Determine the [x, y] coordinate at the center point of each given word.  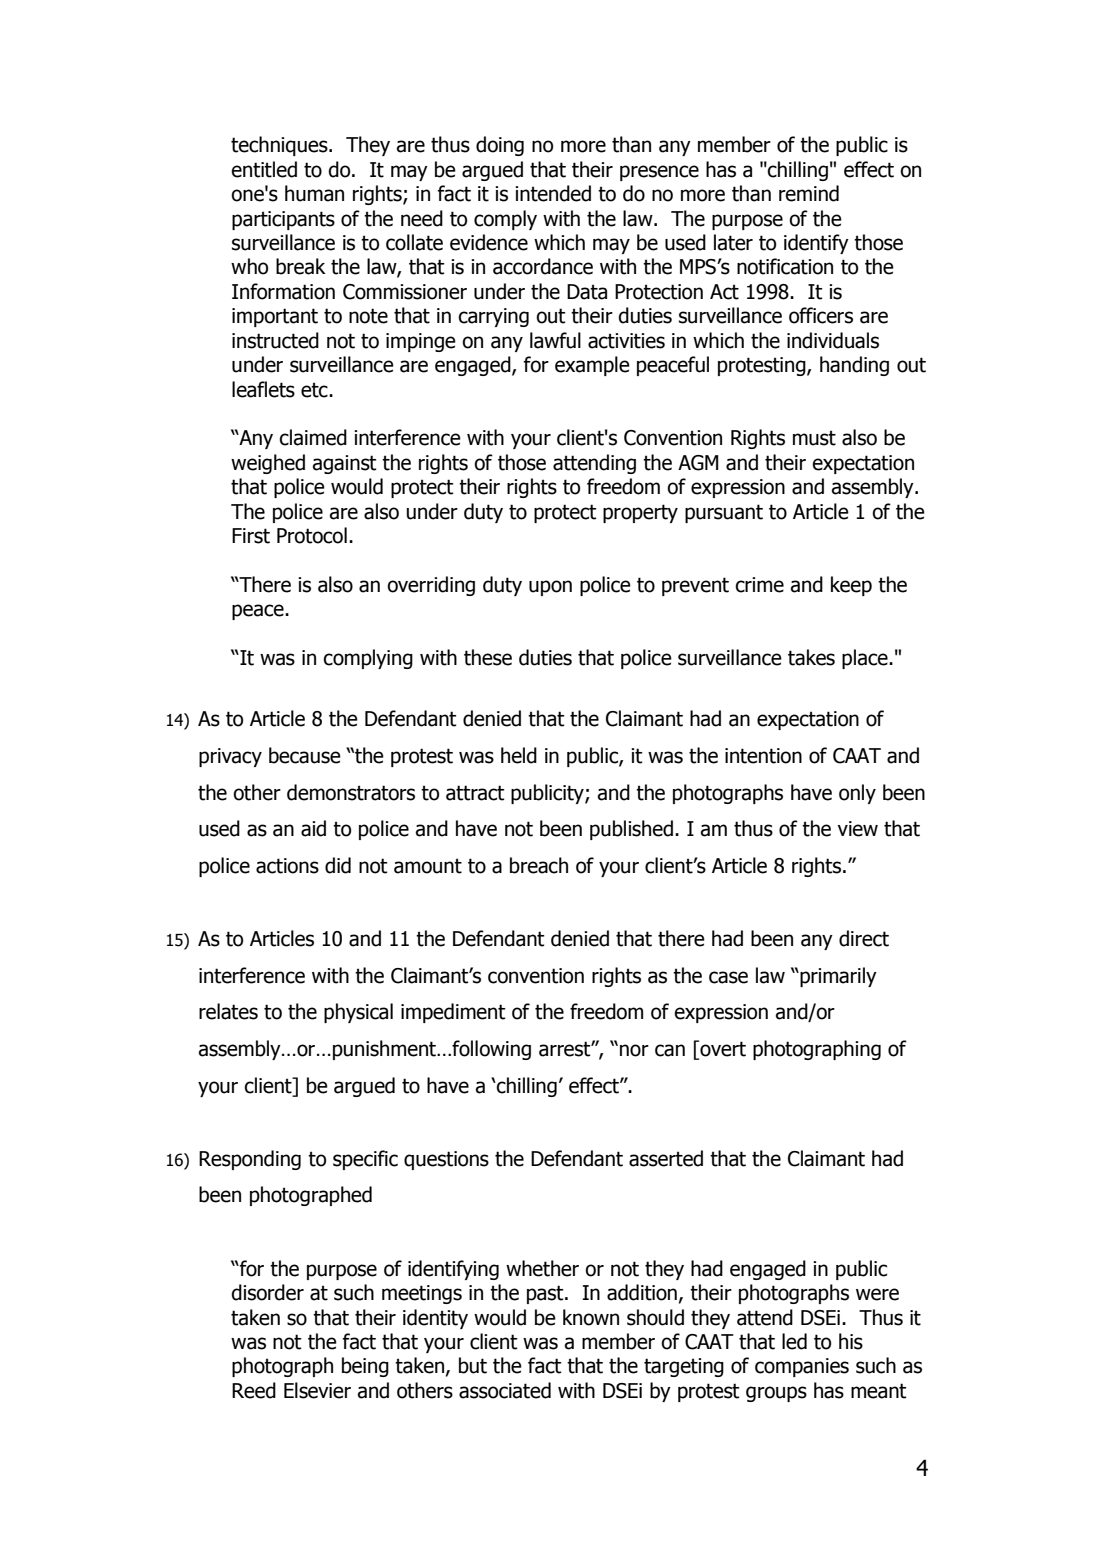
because [305, 755]
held [519, 755]
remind [809, 193]
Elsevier [317, 1390]
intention [763, 756]
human [314, 193]
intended [553, 193]
